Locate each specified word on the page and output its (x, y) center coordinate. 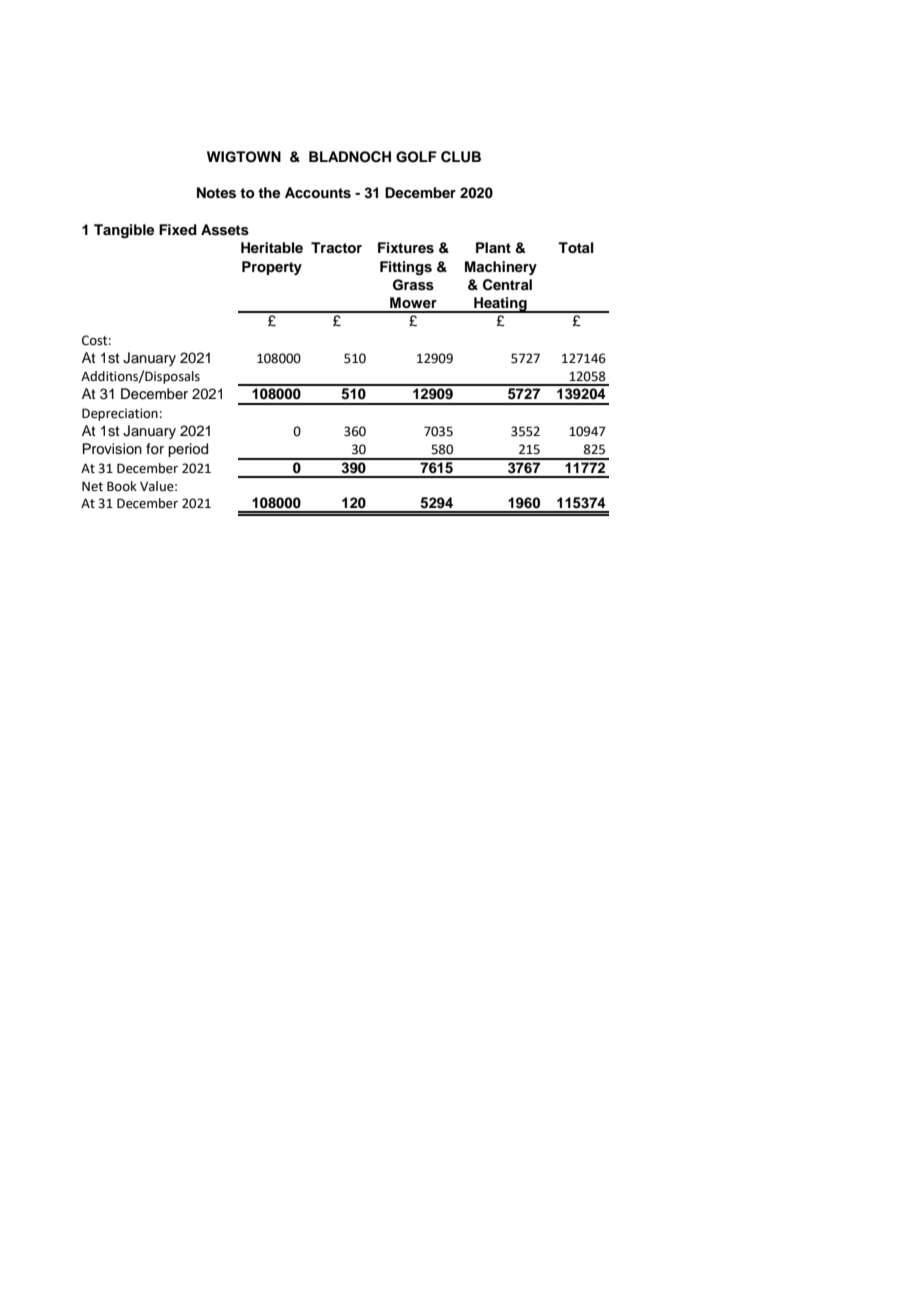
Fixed (178, 229)
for (155, 448)
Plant (493, 247)
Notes (216, 193)
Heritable (272, 247)
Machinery (501, 268)
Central (507, 285)
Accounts (318, 193)
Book (122, 486)
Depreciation (120, 414)
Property (272, 268)
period (188, 450)
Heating (500, 305)
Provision (112, 449)
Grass (413, 285)
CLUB (461, 157)
